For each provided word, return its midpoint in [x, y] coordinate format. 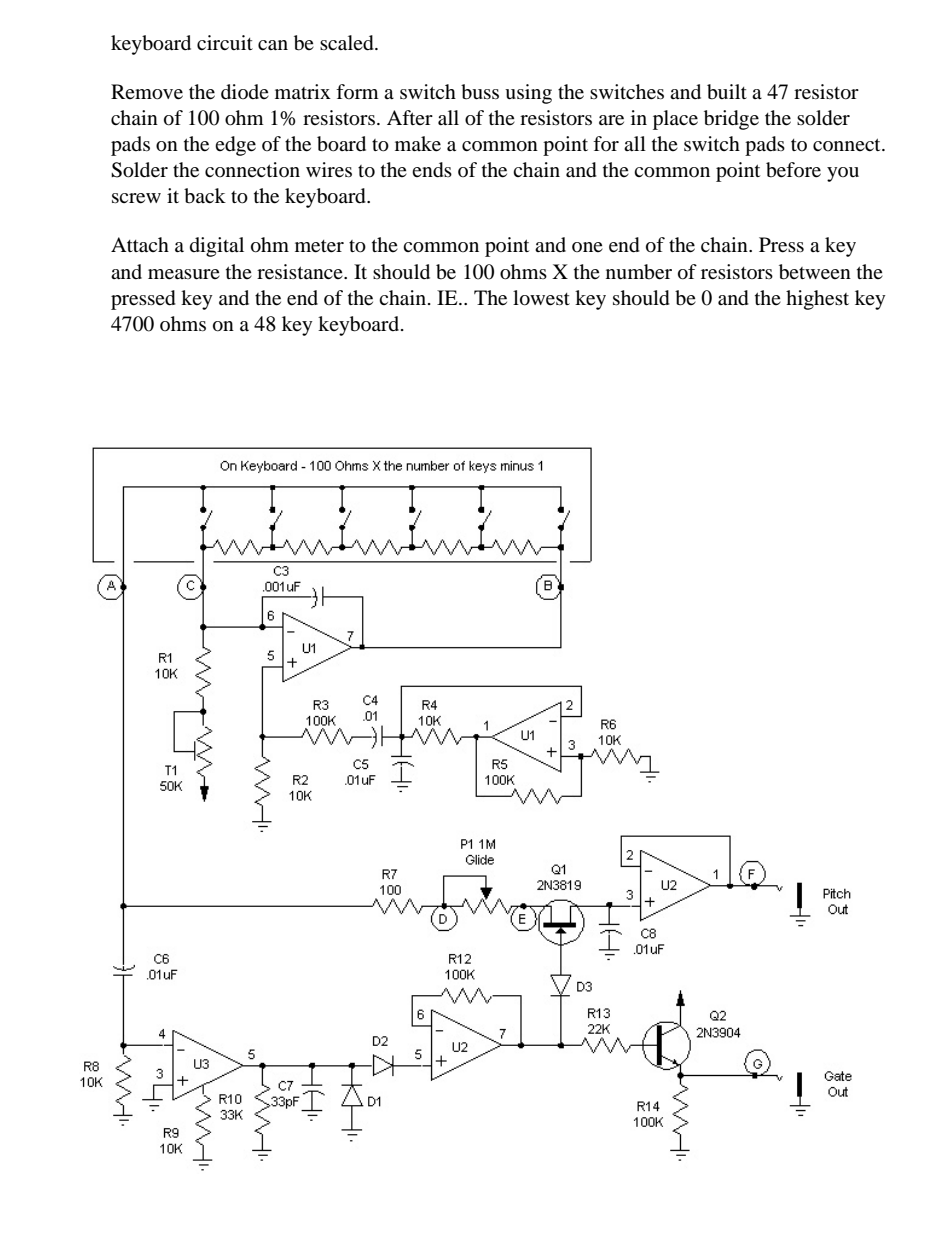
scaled [348, 43]
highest [817, 300]
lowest [541, 298]
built [727, 92]
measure [184, 274]
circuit [225, 42]
